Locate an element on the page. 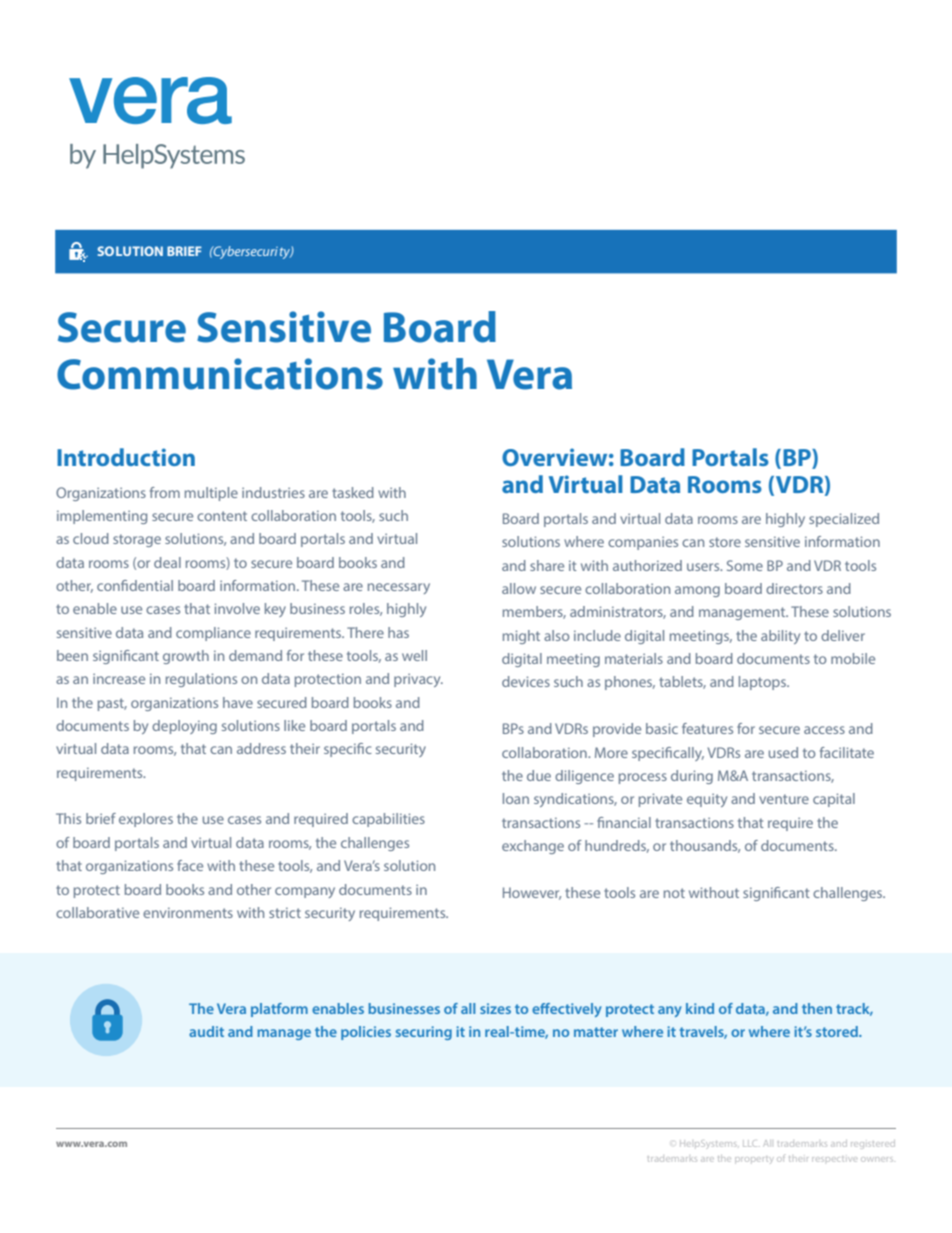 The width and height of the document is (952, 1233). Communications is located at coordinates (220, 374).
